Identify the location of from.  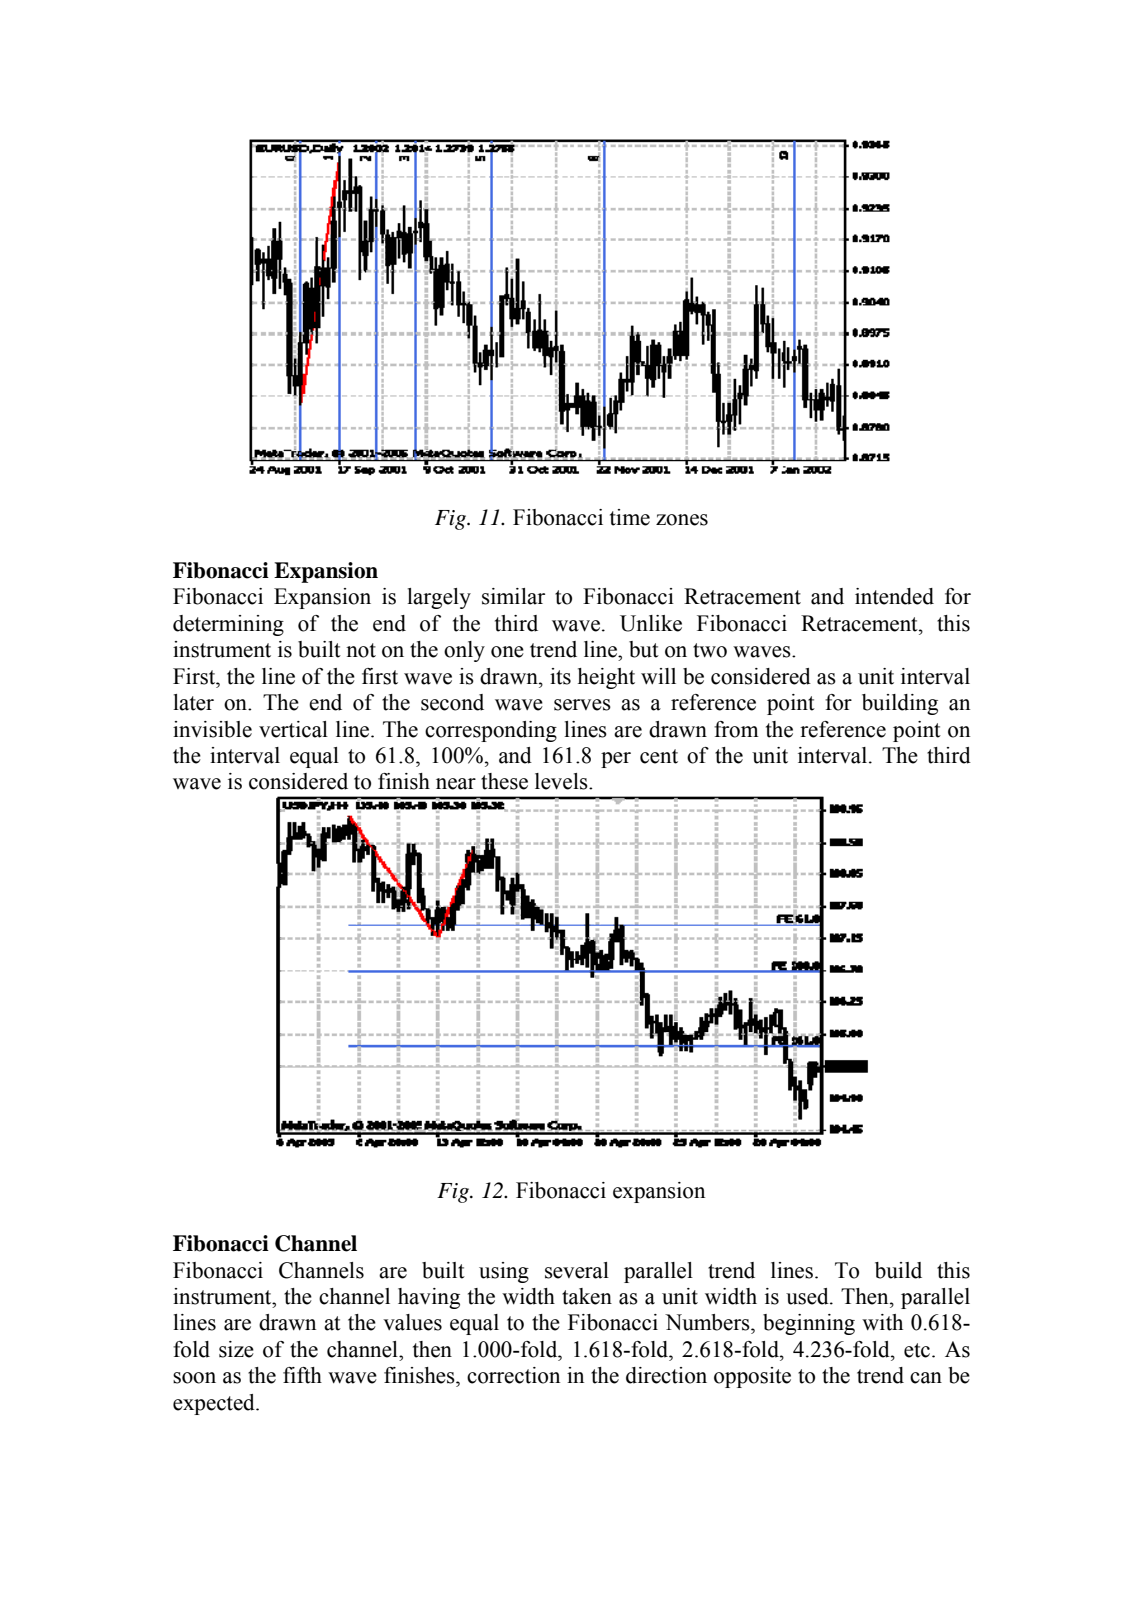
(736, 729).
